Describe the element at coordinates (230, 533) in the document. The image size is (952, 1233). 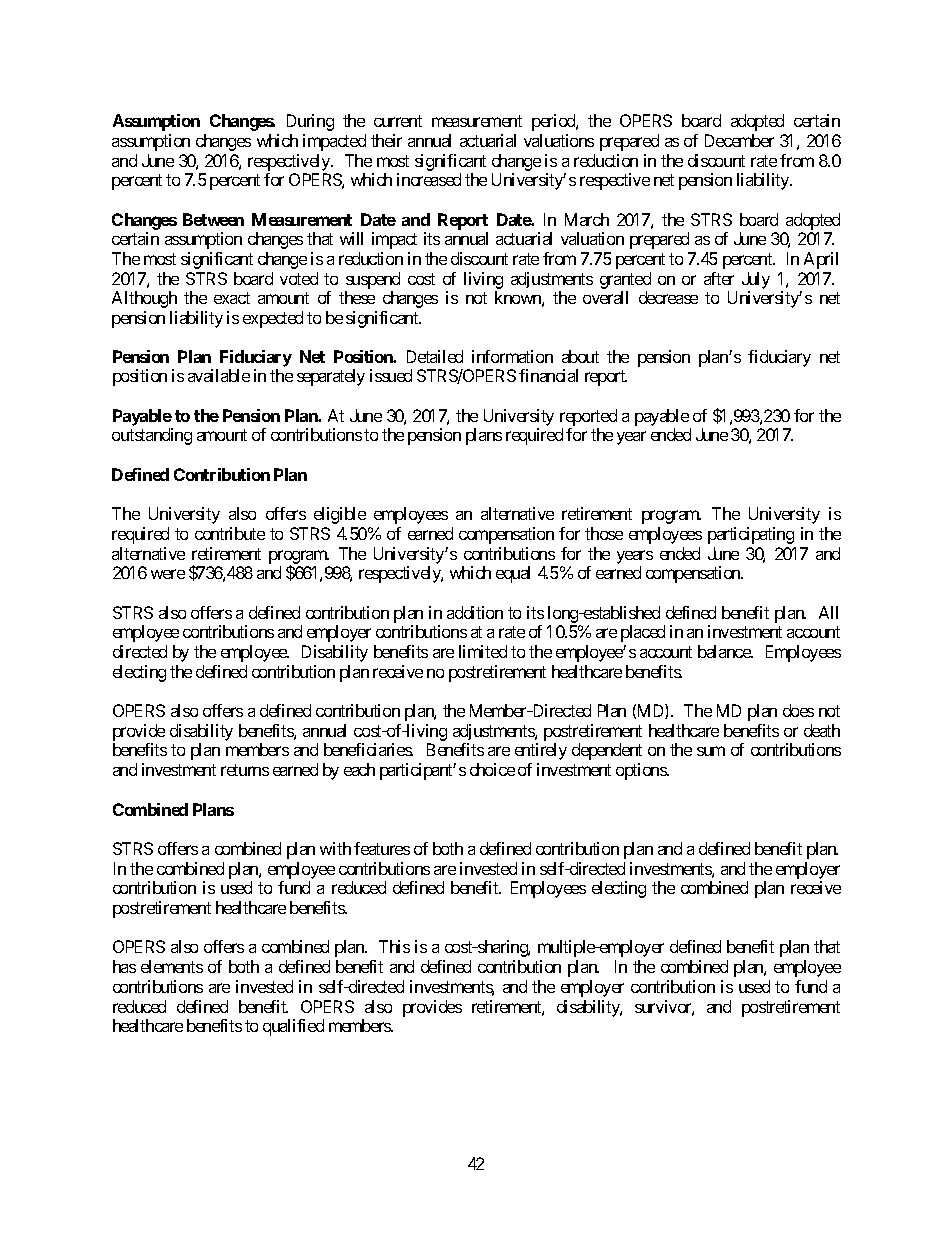
I see `contribute` at that location.
